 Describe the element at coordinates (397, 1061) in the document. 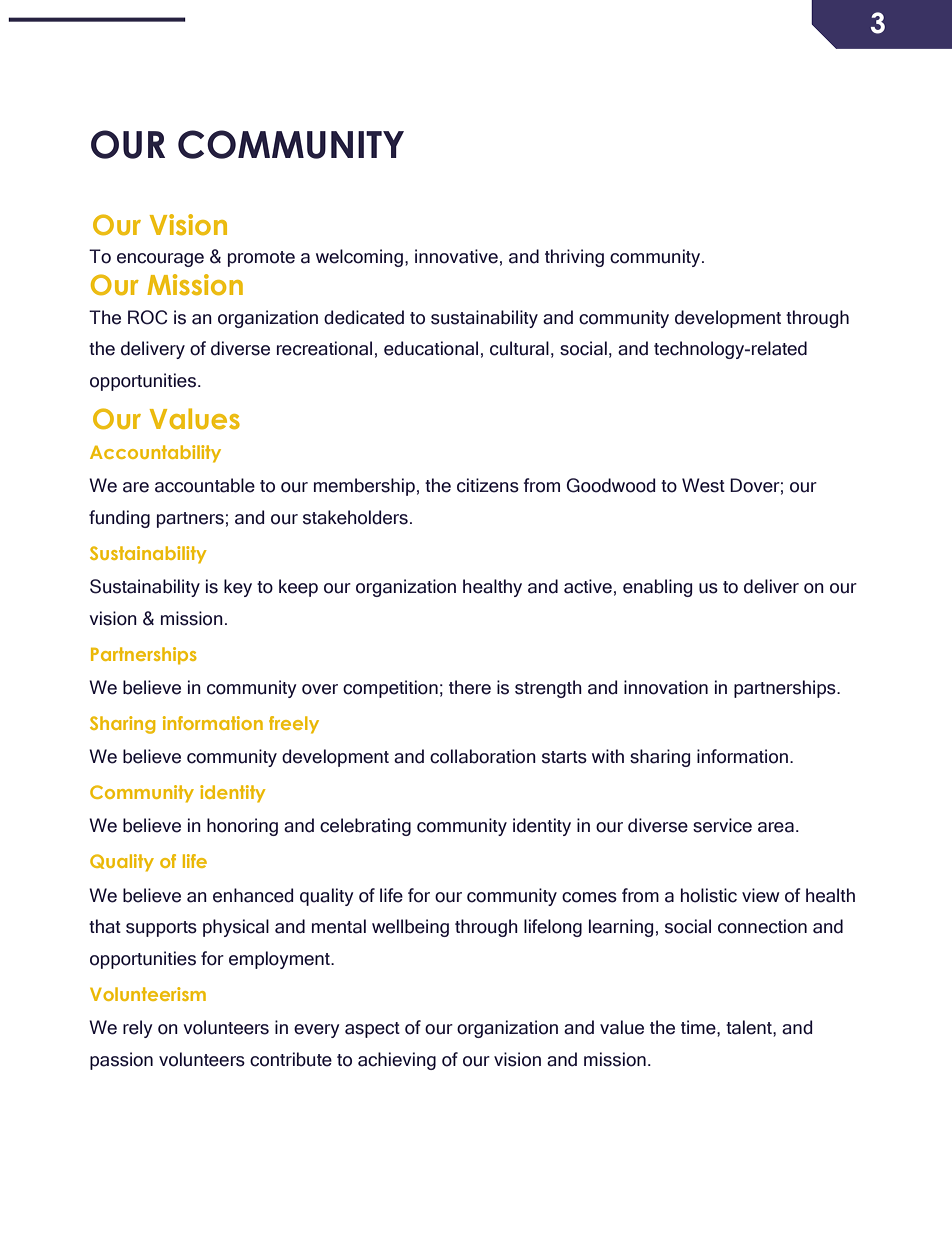

I see `achieving` at that location.
